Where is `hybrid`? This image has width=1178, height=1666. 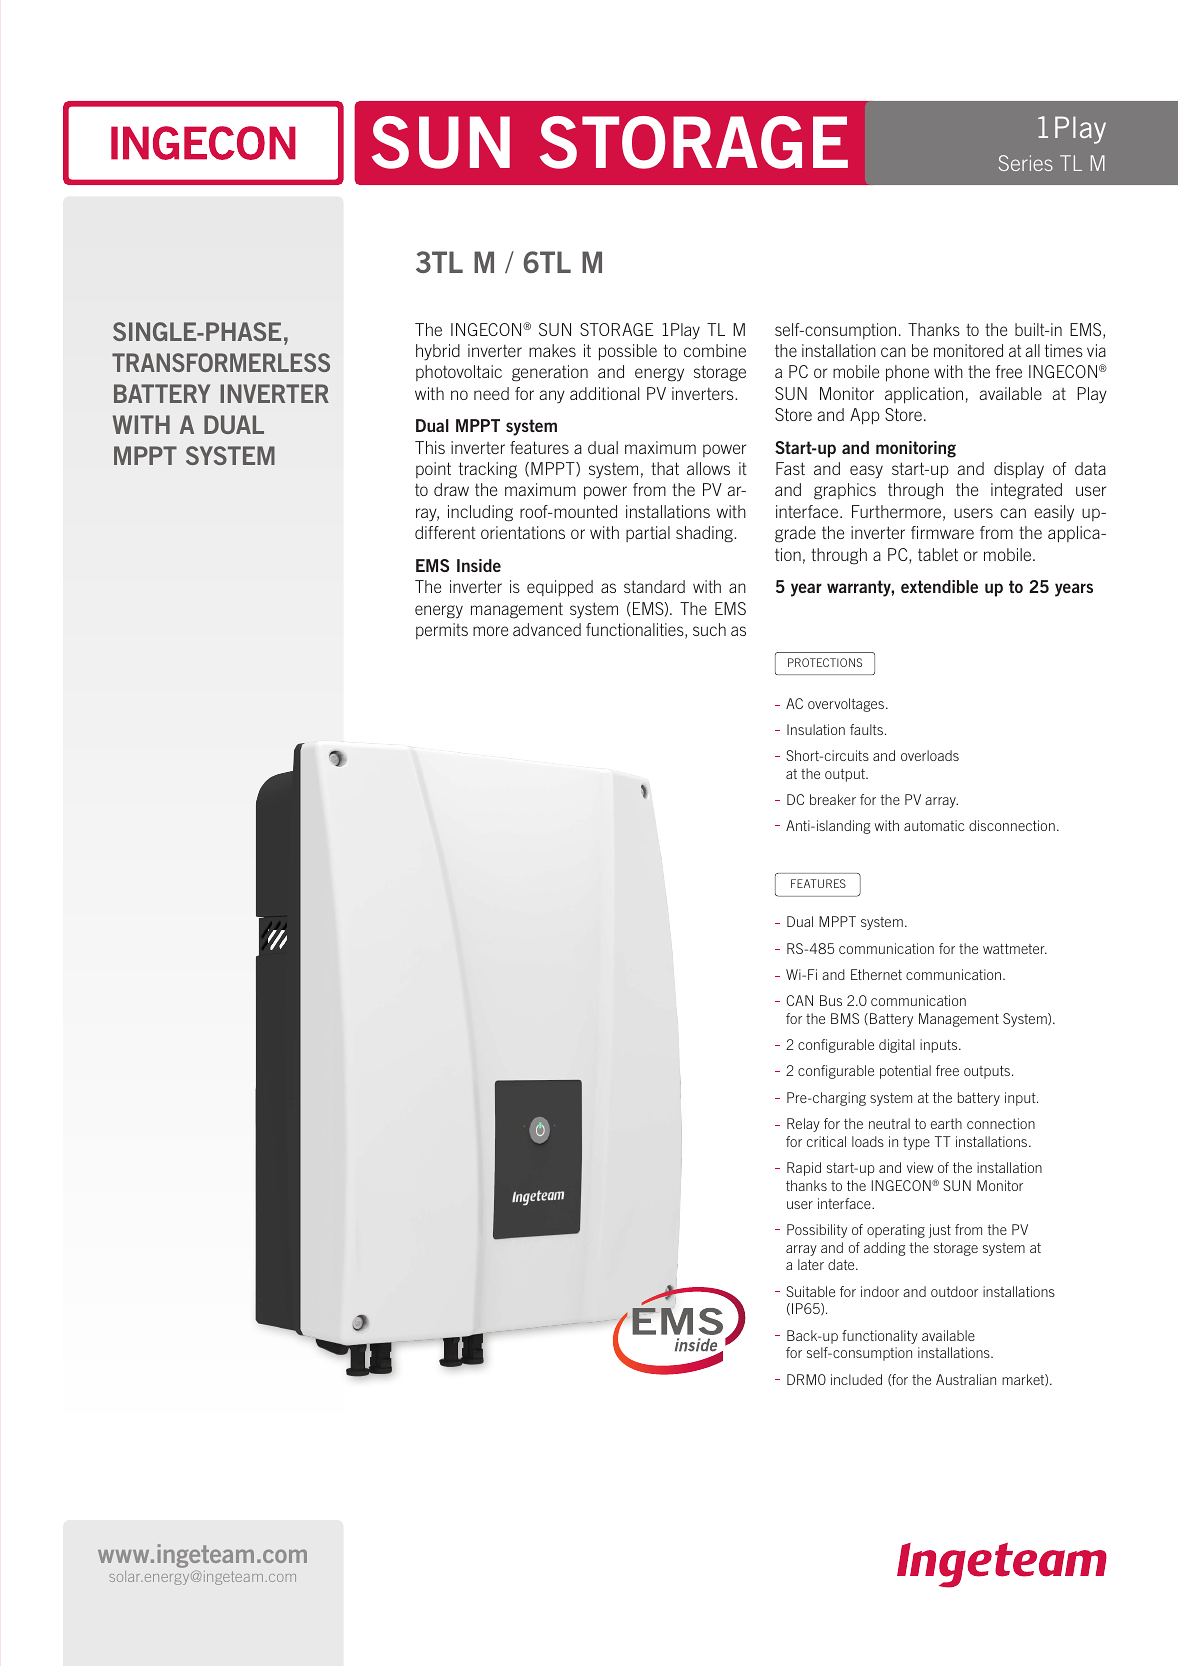 hybrid is located at coordinates (438, 352).
